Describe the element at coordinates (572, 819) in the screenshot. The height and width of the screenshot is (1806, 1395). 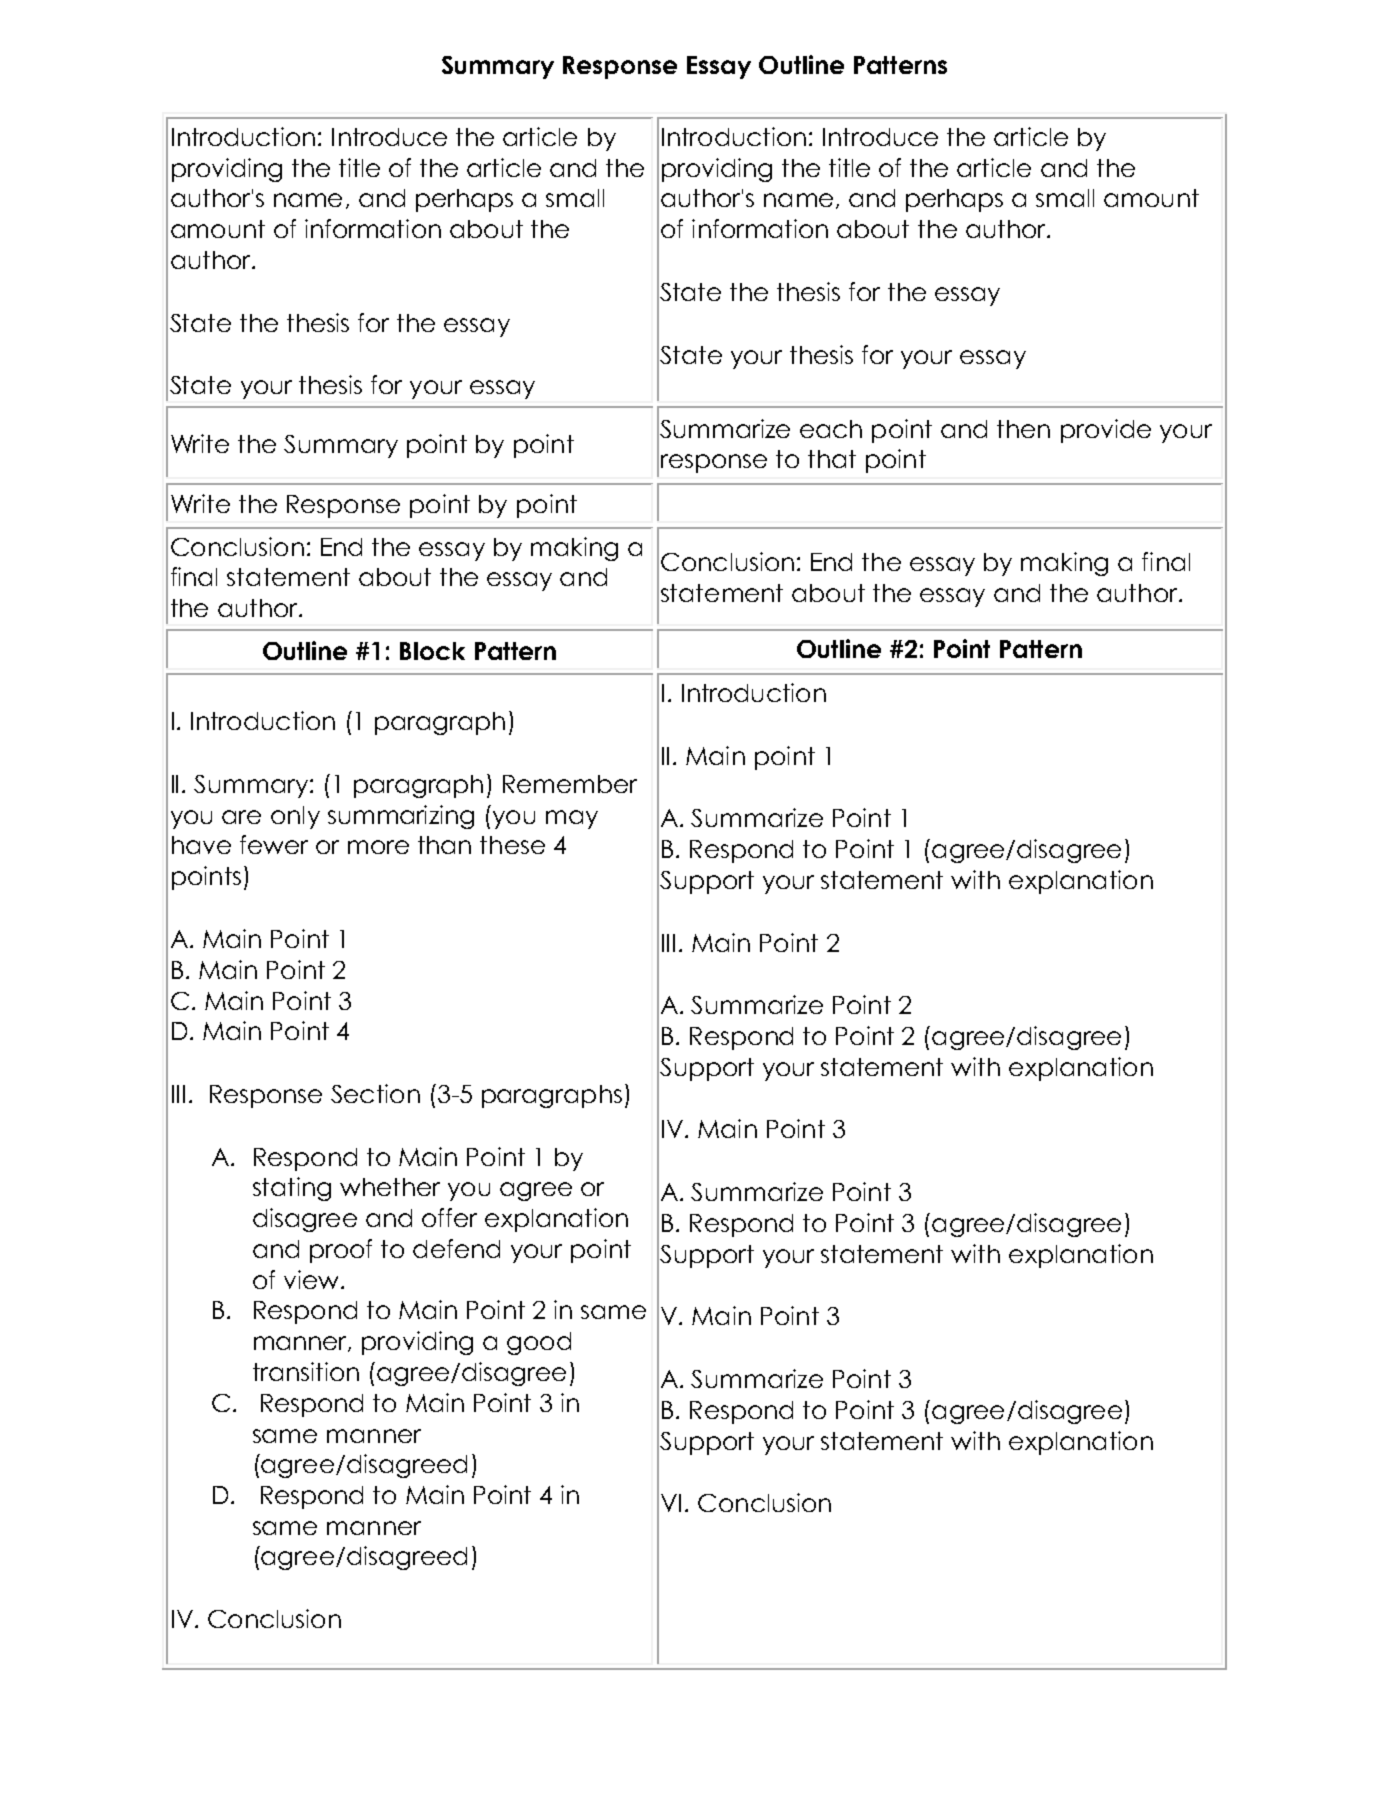
I see `may` at that location.
